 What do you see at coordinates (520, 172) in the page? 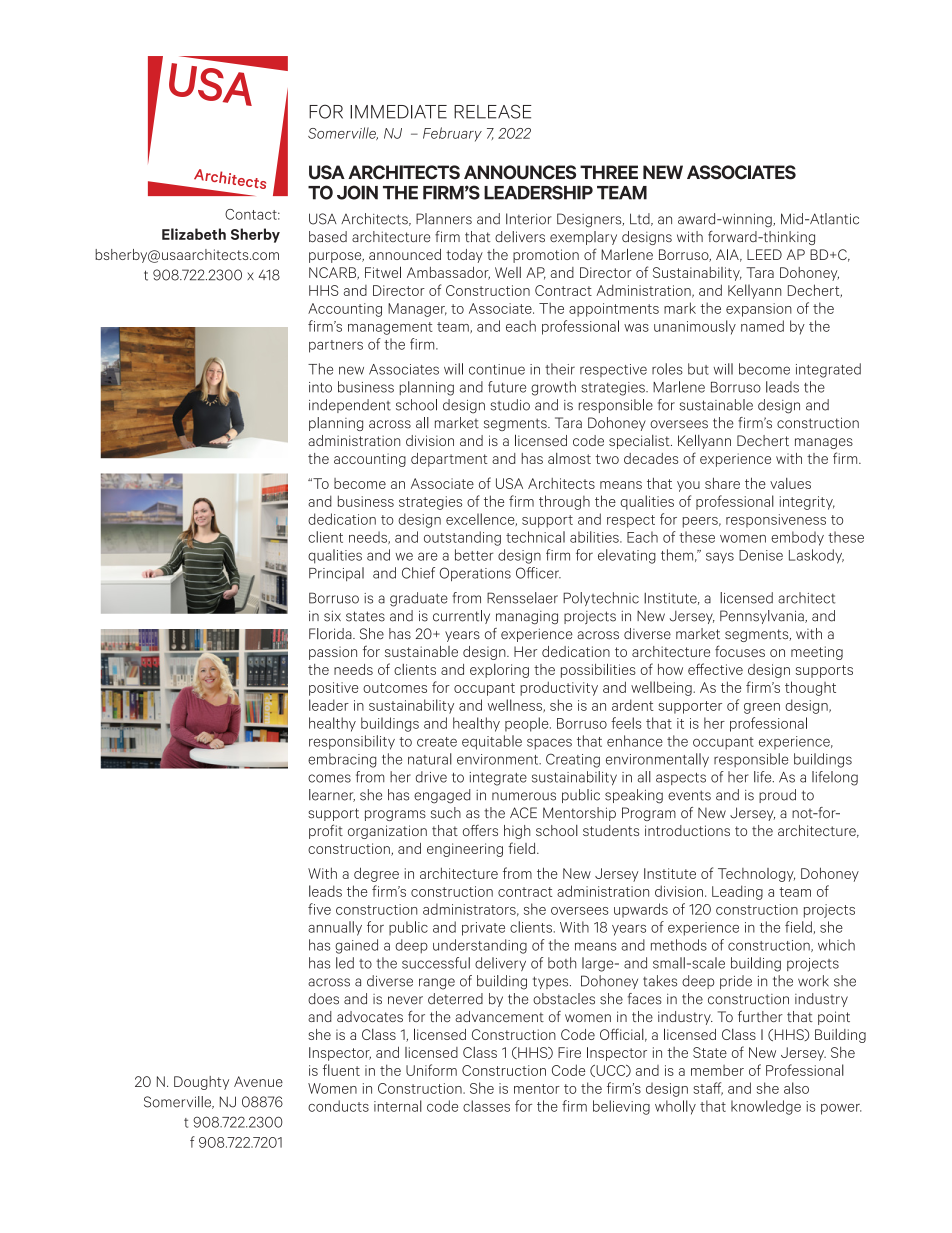
I see `ANNOUNCES` at bounding box center [520, 172].
